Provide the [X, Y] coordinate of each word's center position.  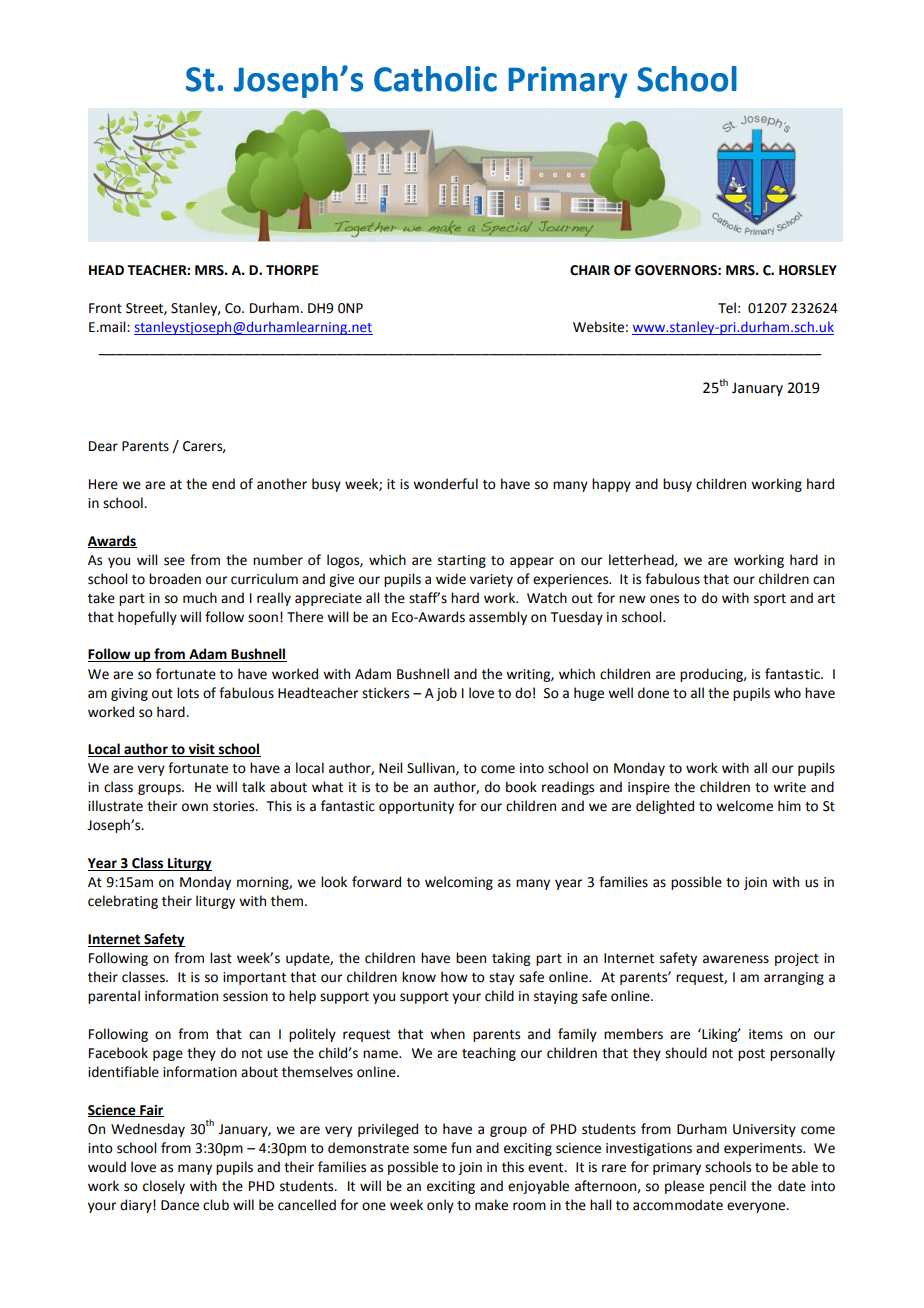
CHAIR [590, 270]
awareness [736, 959]
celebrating [123, 902]
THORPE [292, 270]
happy [611, 485]
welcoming [459, 883]
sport [770, 600]
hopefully [147, 618]
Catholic [435, 79]
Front [105, 308]
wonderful [445, 484]
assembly [498, 618]
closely [164, 1187]
